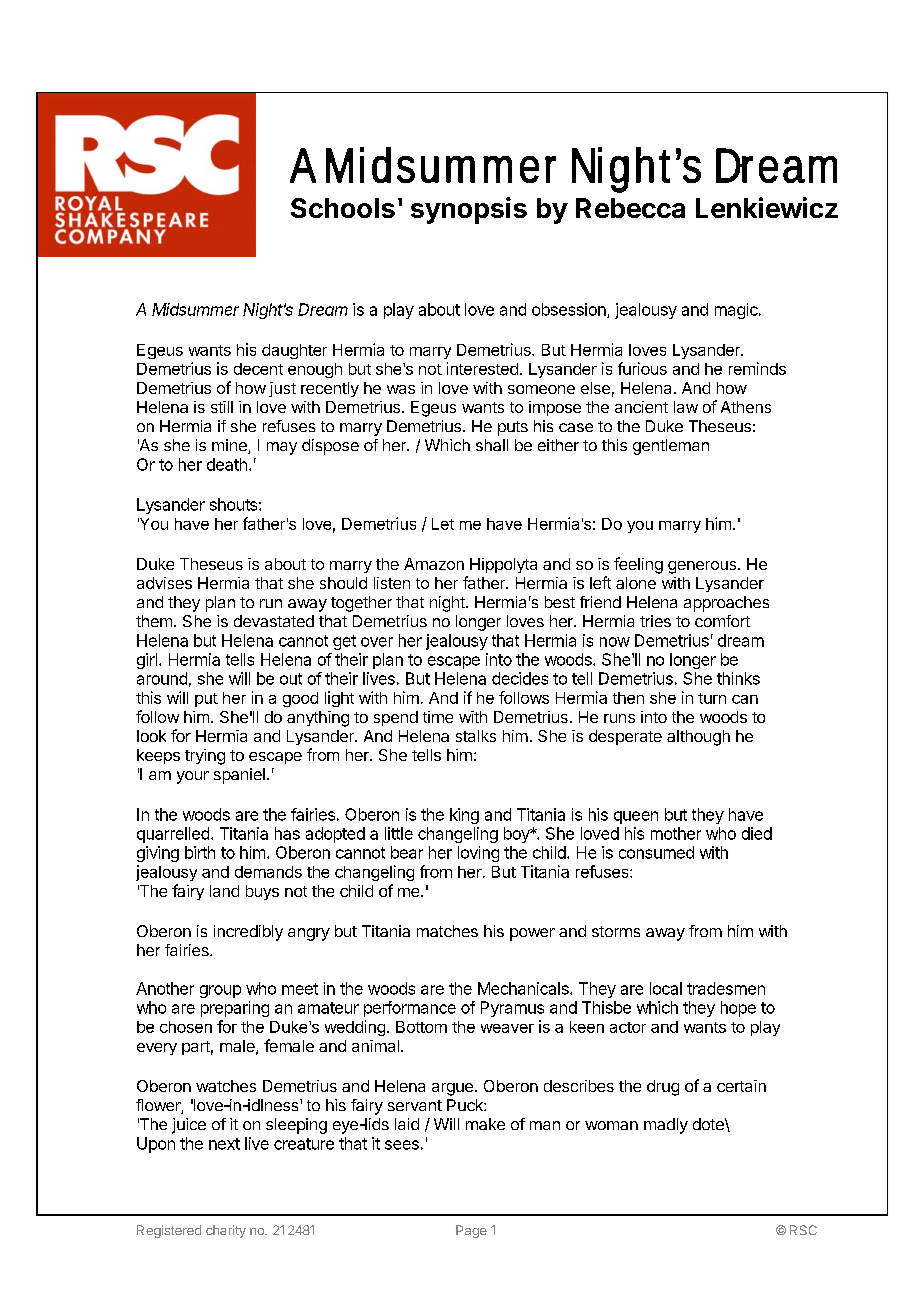 The width and height of the image is (924, 1308). I want to click on Schools, so click(343, 208).
